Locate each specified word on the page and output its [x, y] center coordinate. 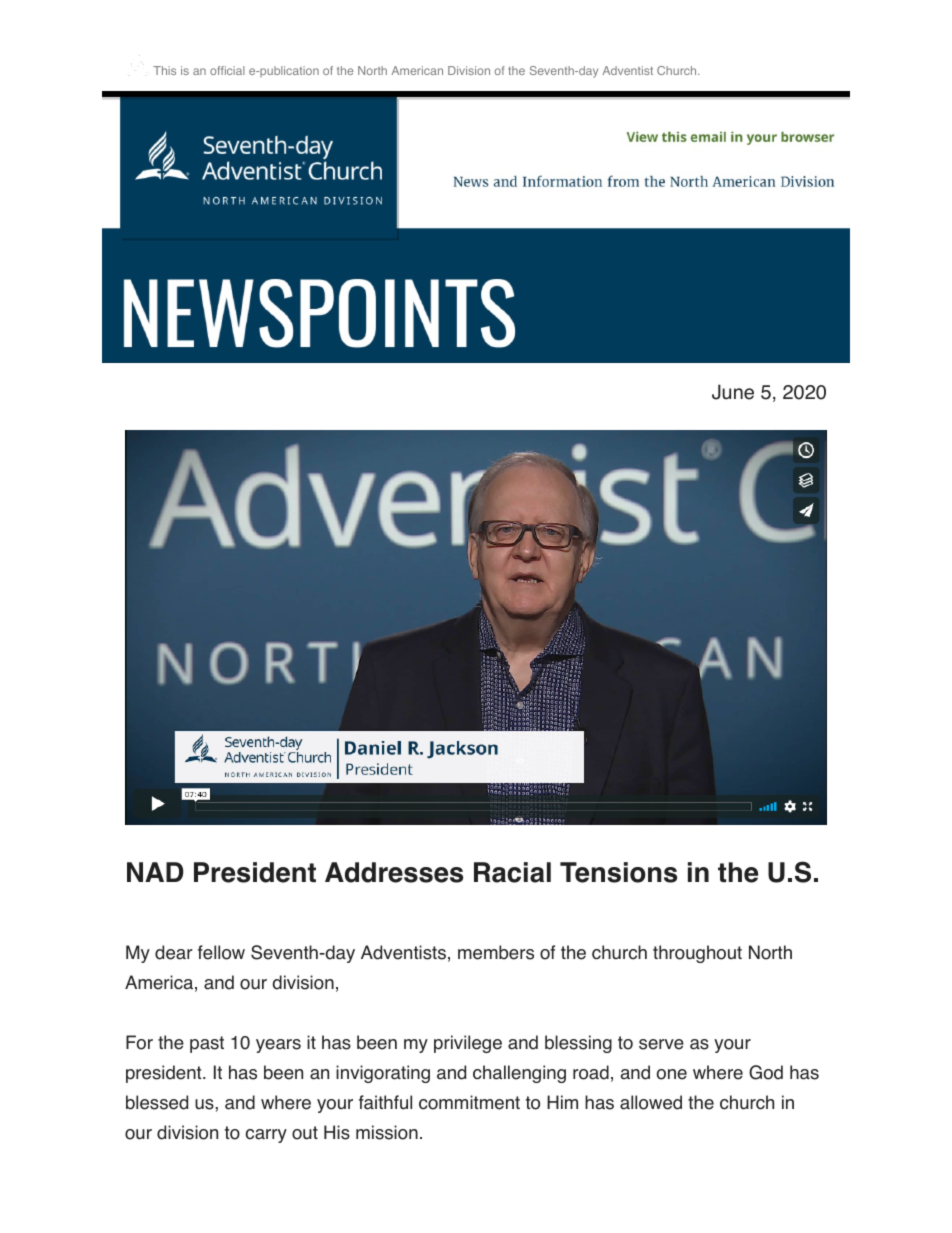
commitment [469, 1102]
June [733, 392]
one [672, 1074]
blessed [157, 1102]
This [164, 70]
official [227, 70]
